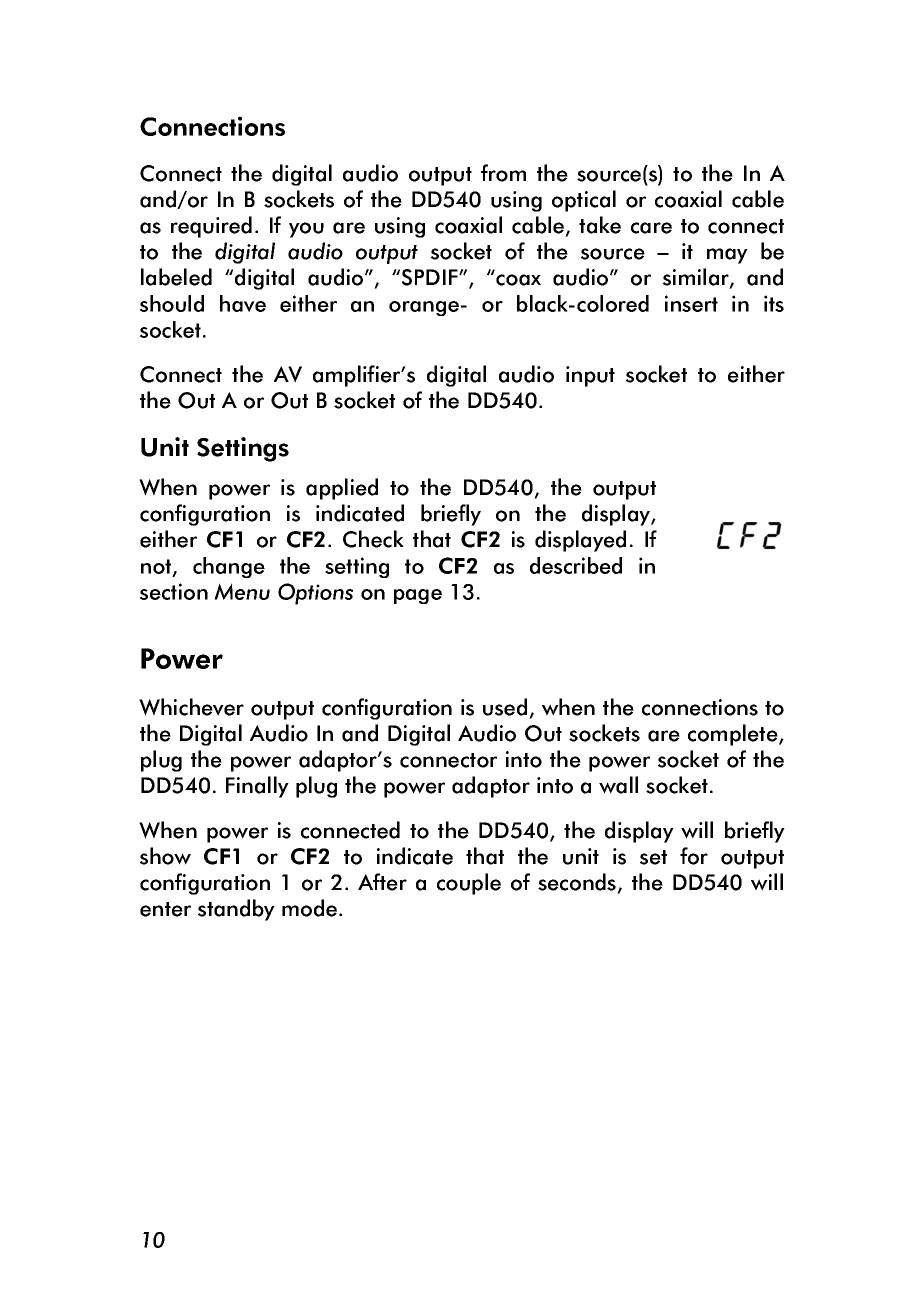 The image size is (924, 1308). I want to click on couple, so click(469, 884).
